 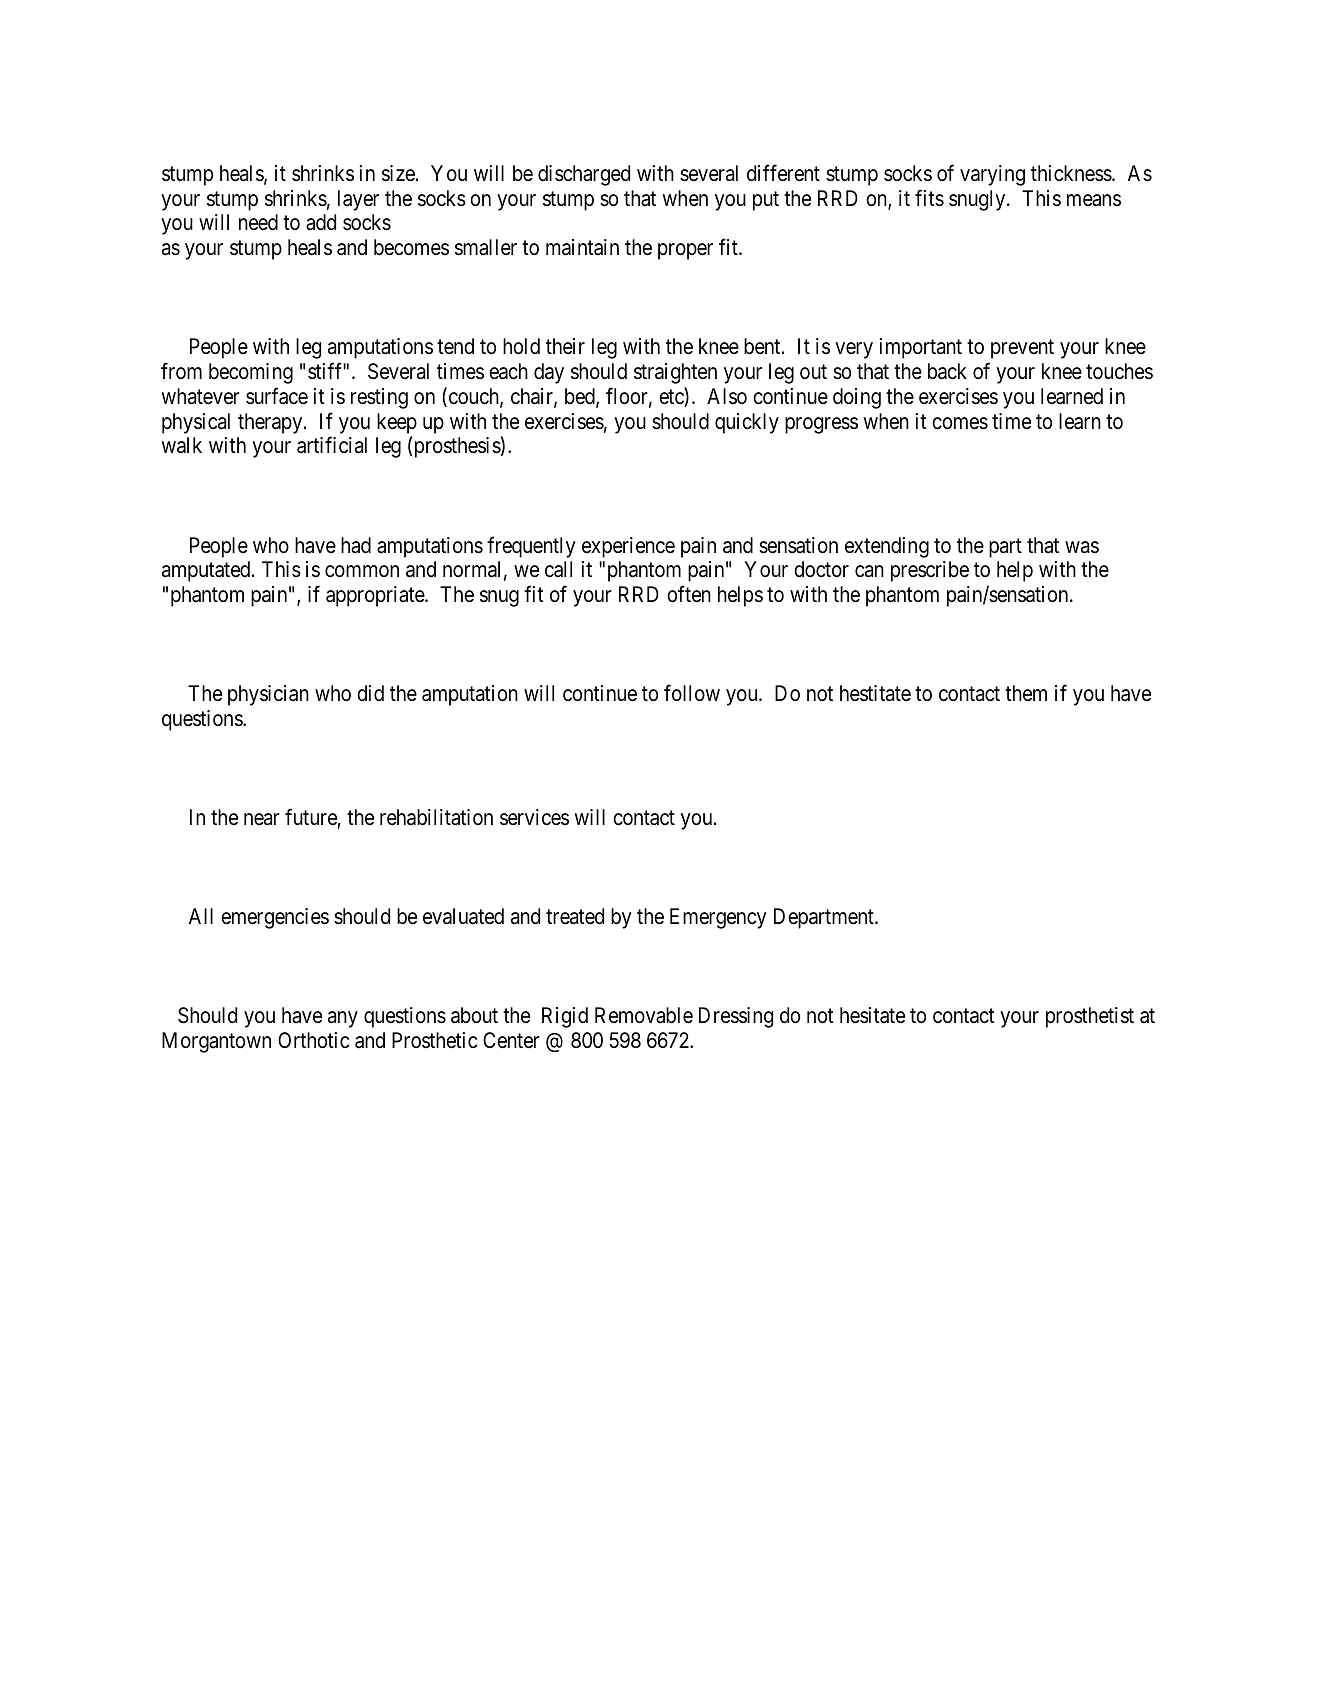 What do you see at coordinates (675, 373) in the screenshot?
I see `straighten` at bounding box center [675, 373].
